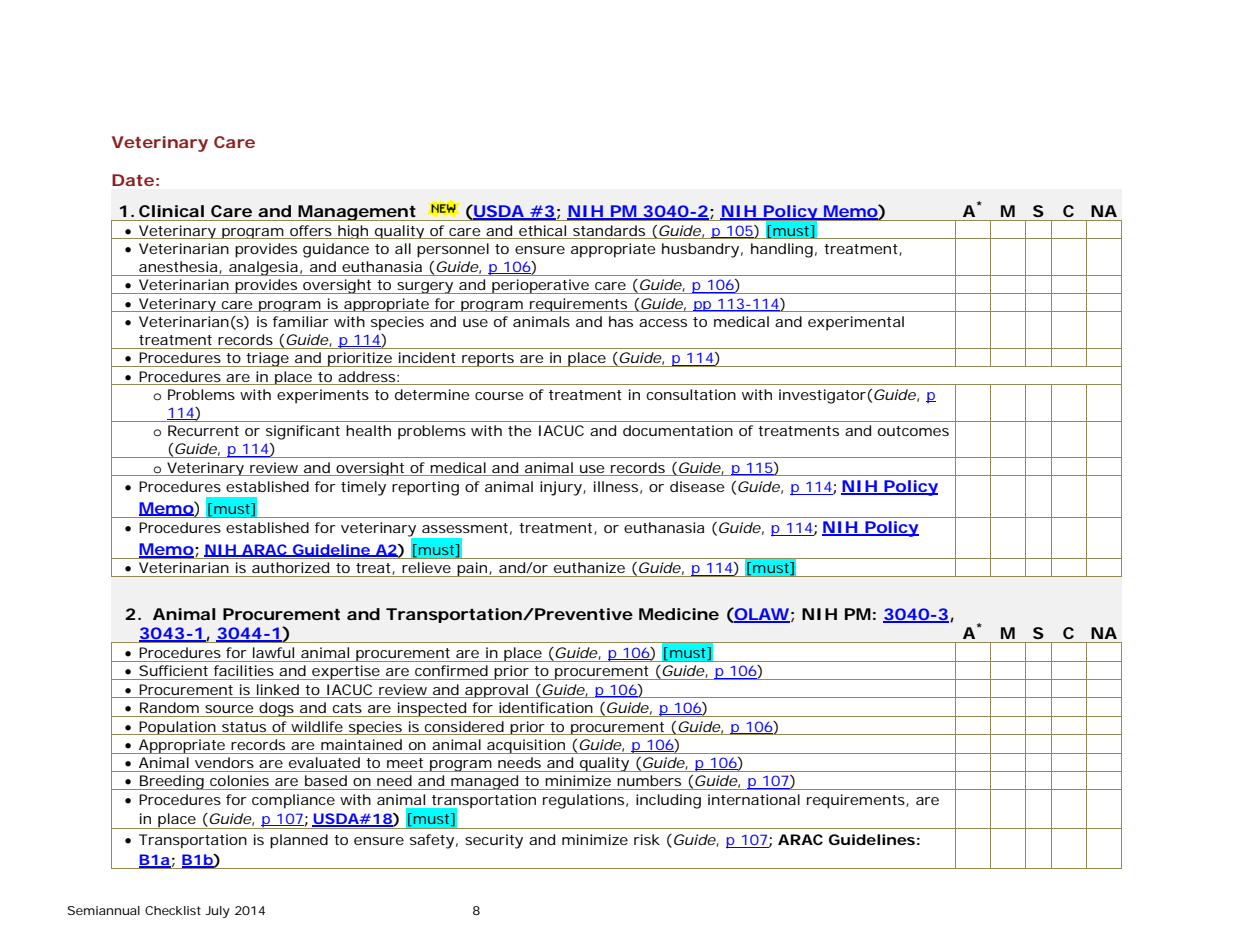 This page has width=1233, height=952. What do you see at coordinates (542, 230) in the page?
I see `ethical` at bounding box center [542, 230].
